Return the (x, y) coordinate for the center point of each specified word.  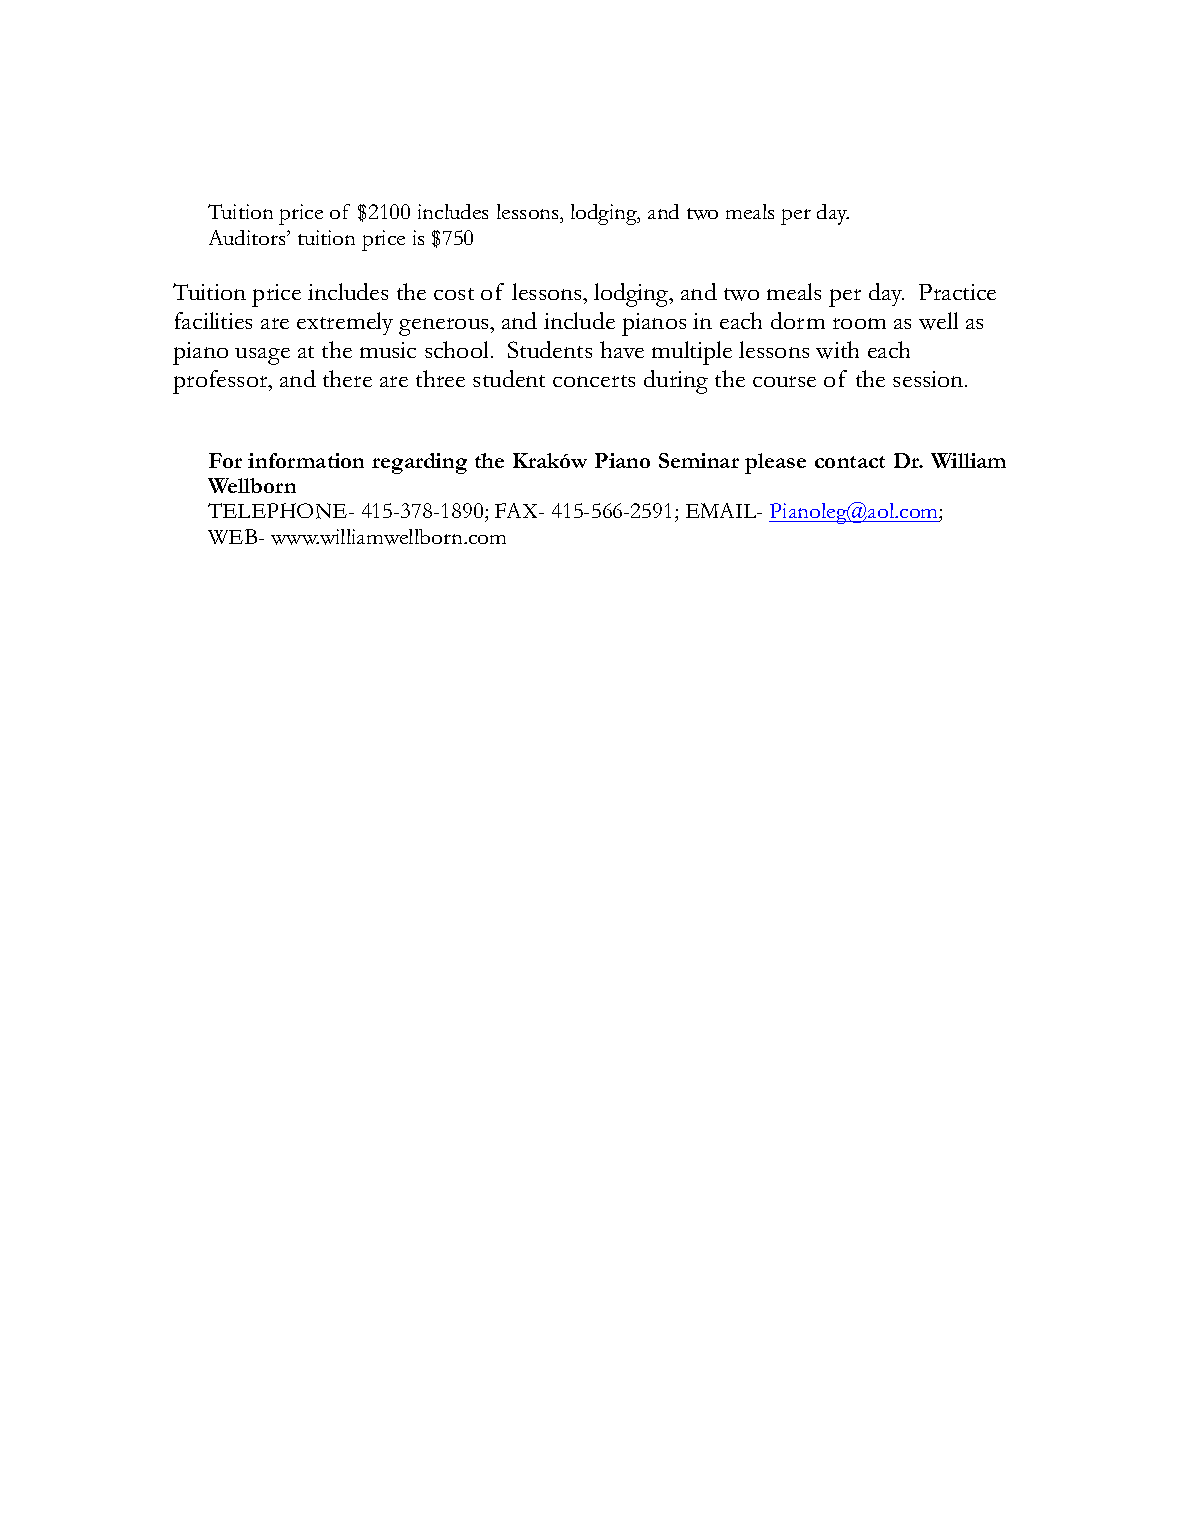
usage (262, 356)
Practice (957, 292)
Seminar (699, 460)
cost (454, 294)
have (622, 349)
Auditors (248, 237)
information (306, 460)
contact (850, 462)
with (837, 350)
